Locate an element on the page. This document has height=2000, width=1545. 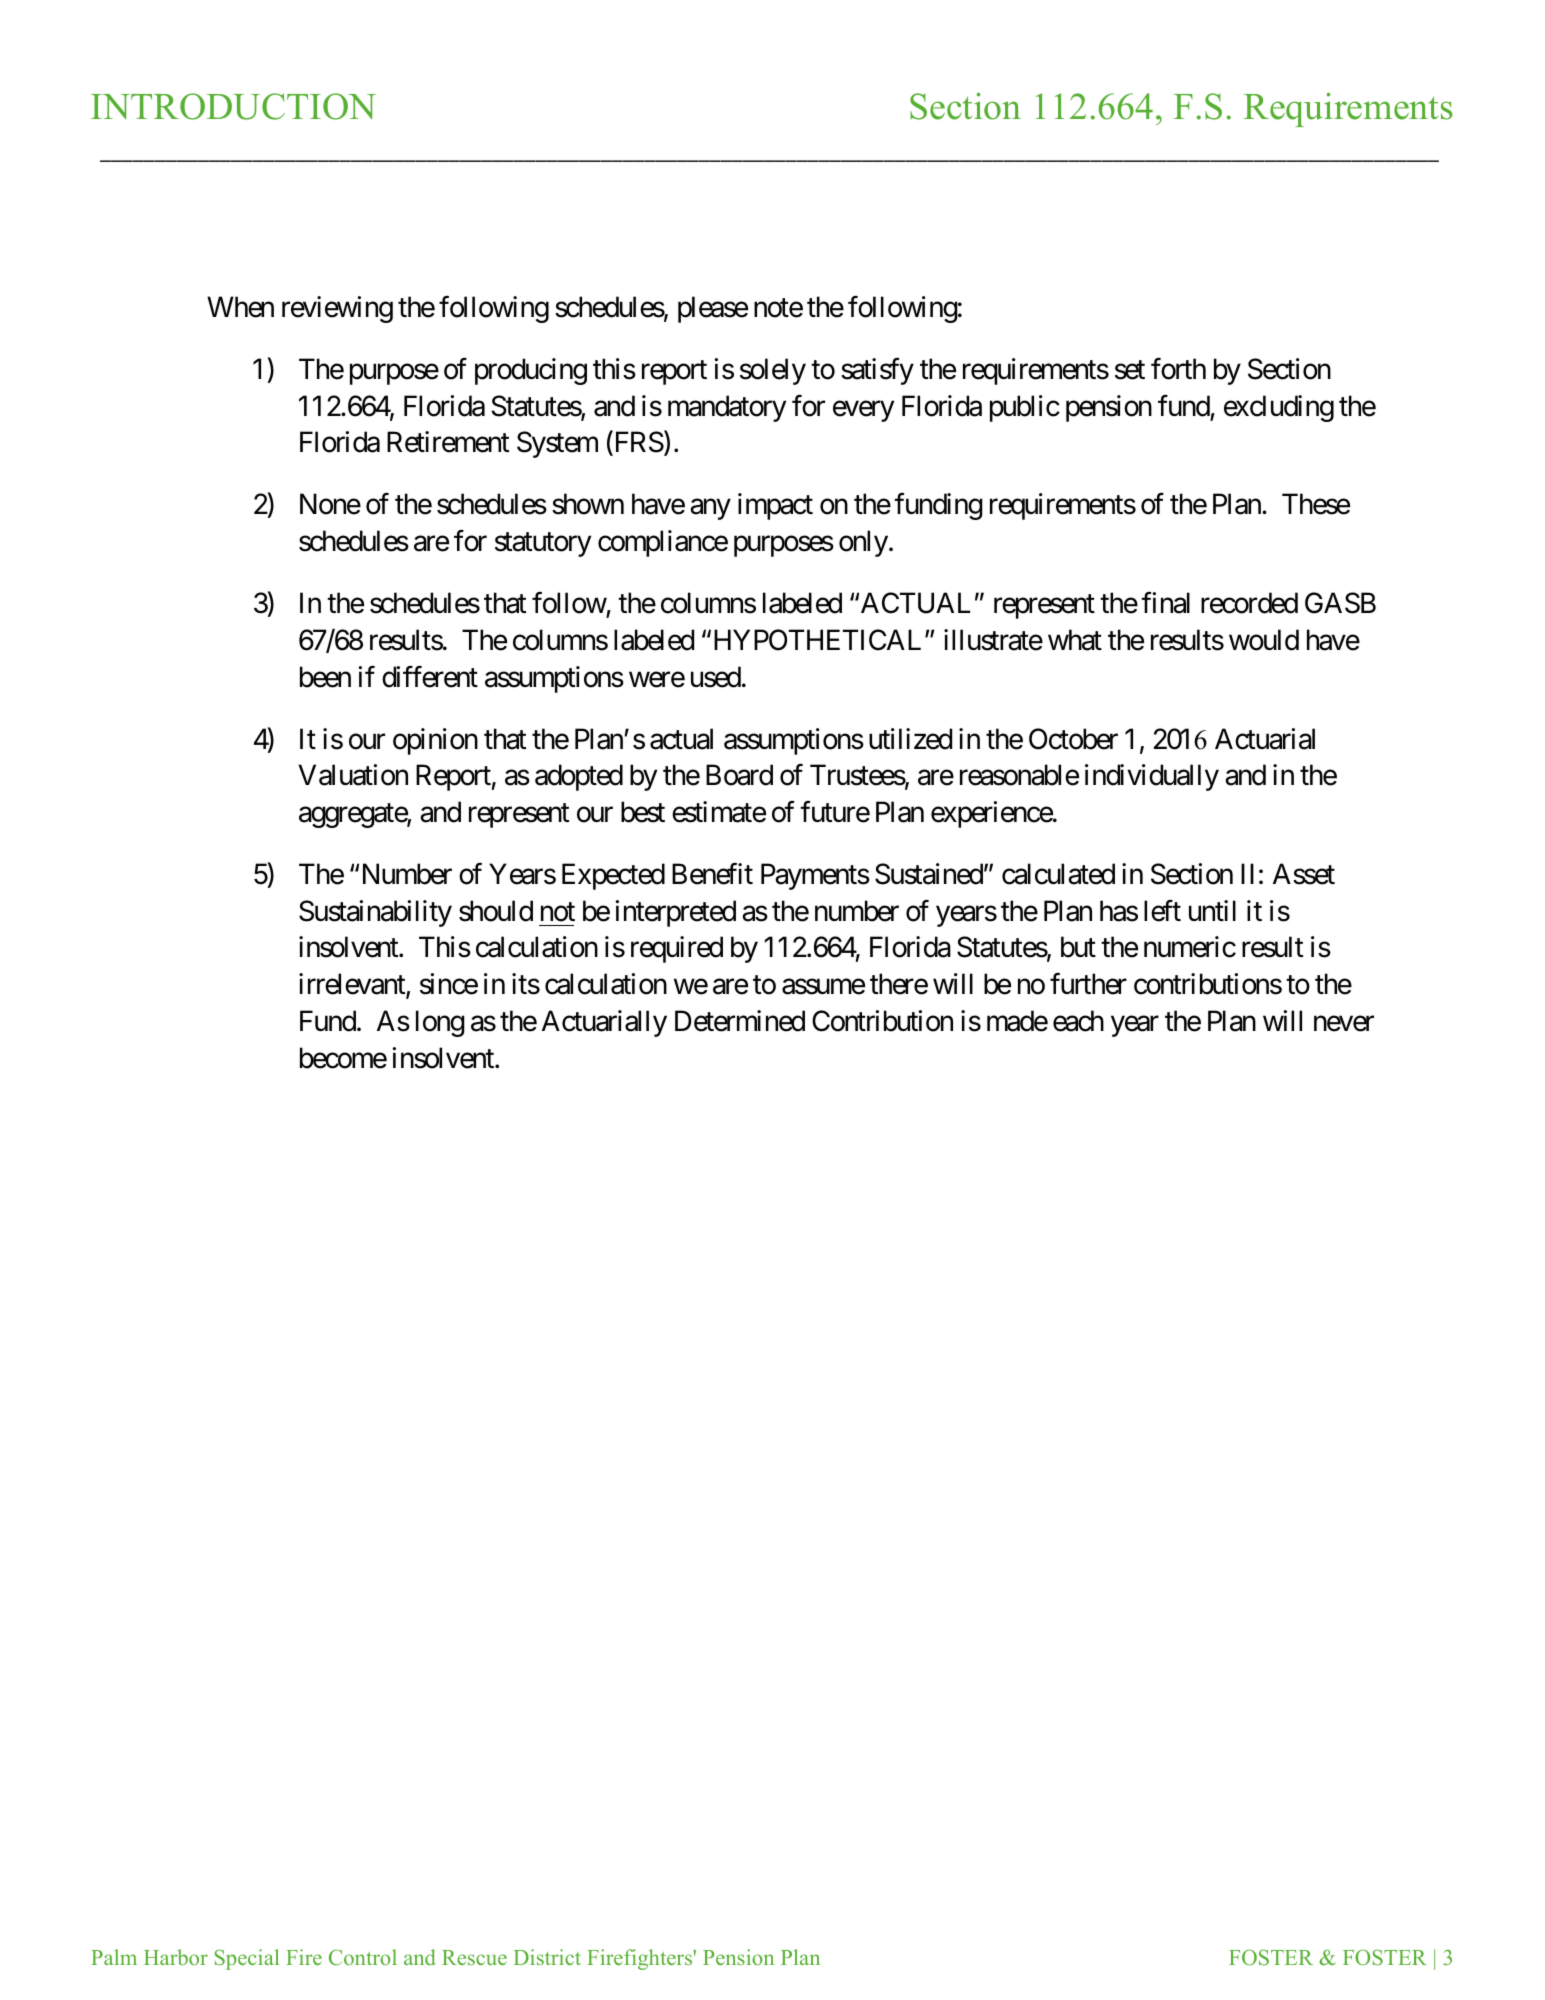
been is located at coordinates (325, 677).
